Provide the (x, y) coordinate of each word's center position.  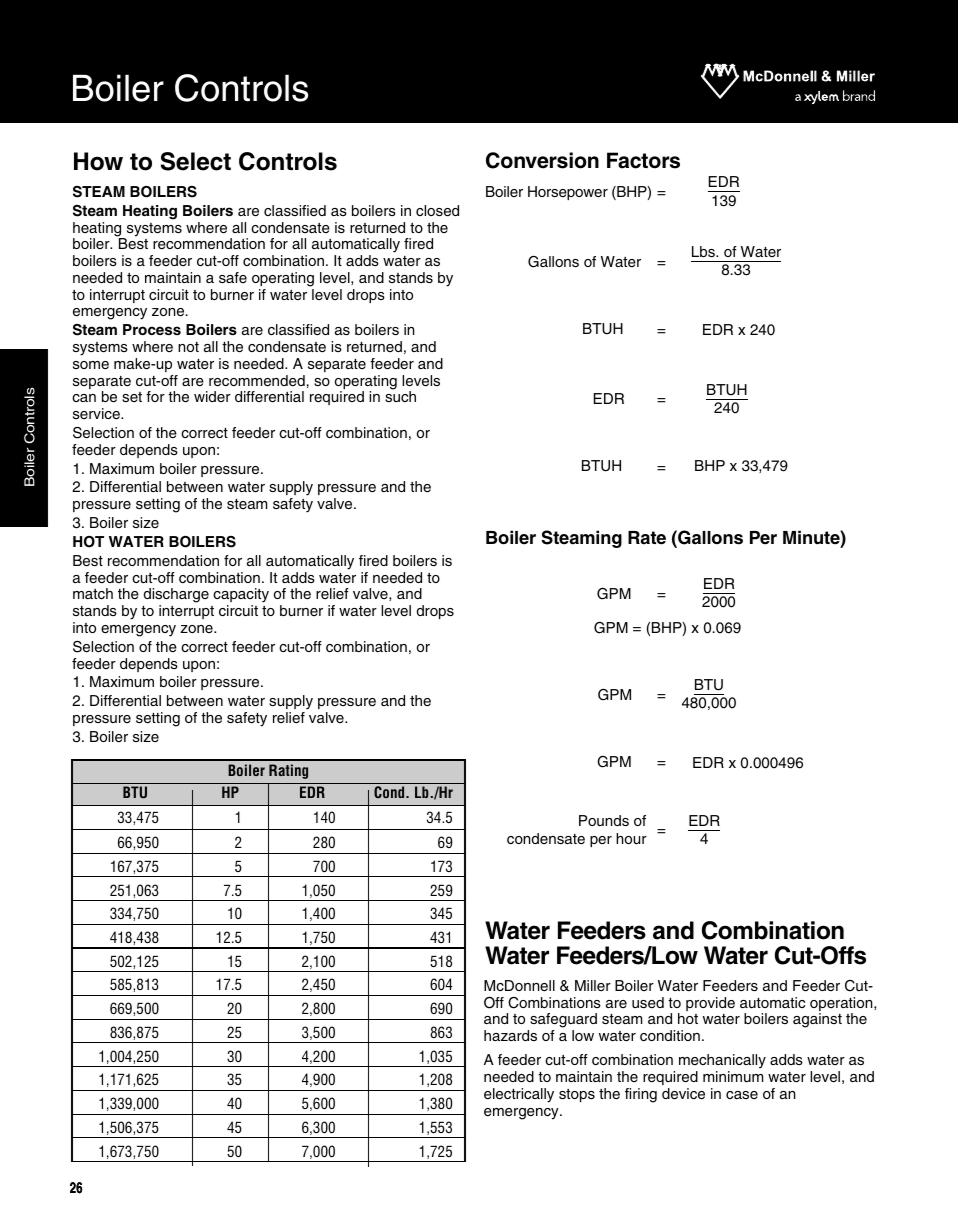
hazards (510, 1035)
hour (631, 838)
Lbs (704, 251)
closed (437, 211)
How (98, 161)
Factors (643, 160)
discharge (176, 597)
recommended (257, 381)
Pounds (604, 820)
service (97, 414)
